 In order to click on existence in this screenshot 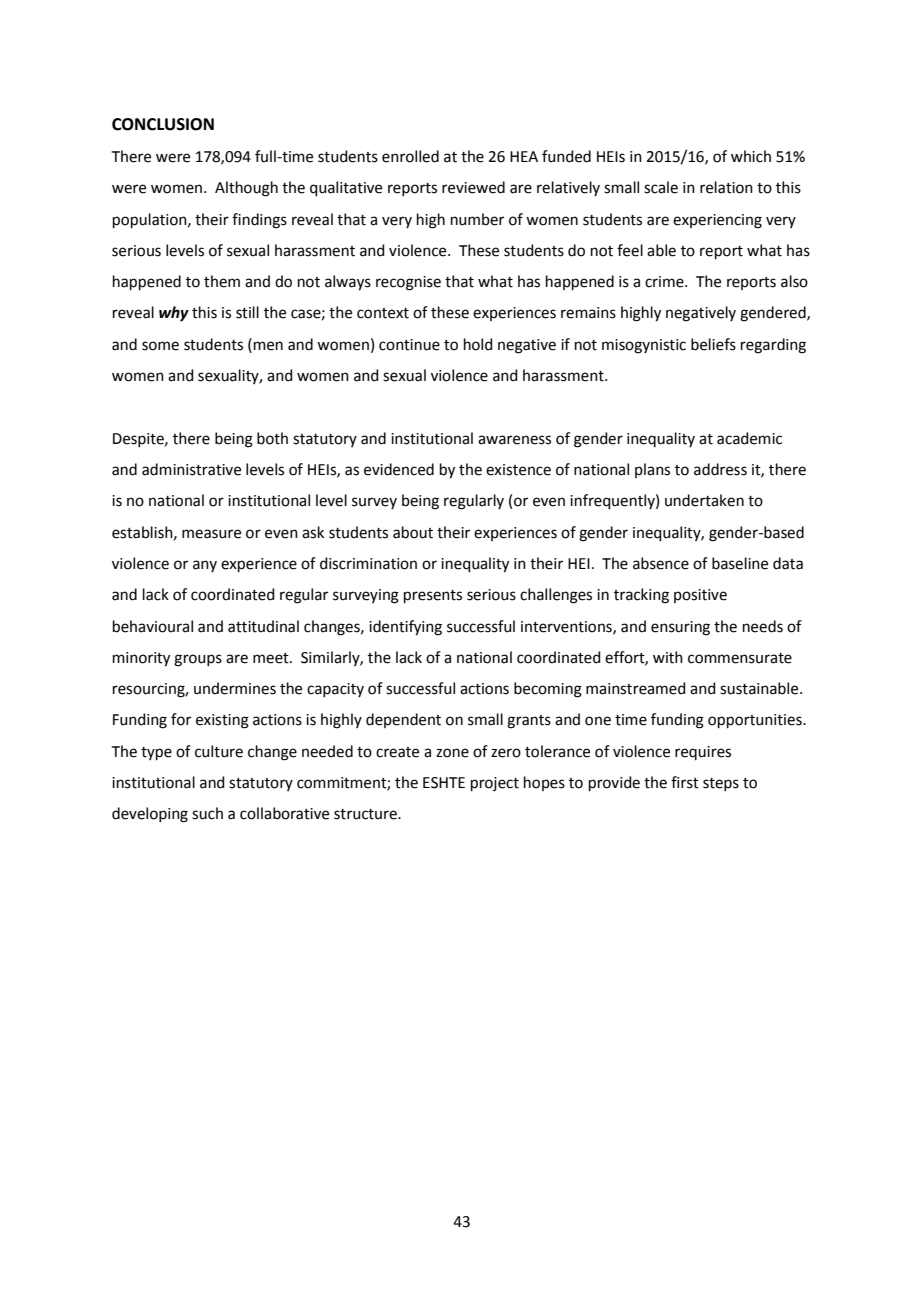, I will do `click(518, 470)`.
